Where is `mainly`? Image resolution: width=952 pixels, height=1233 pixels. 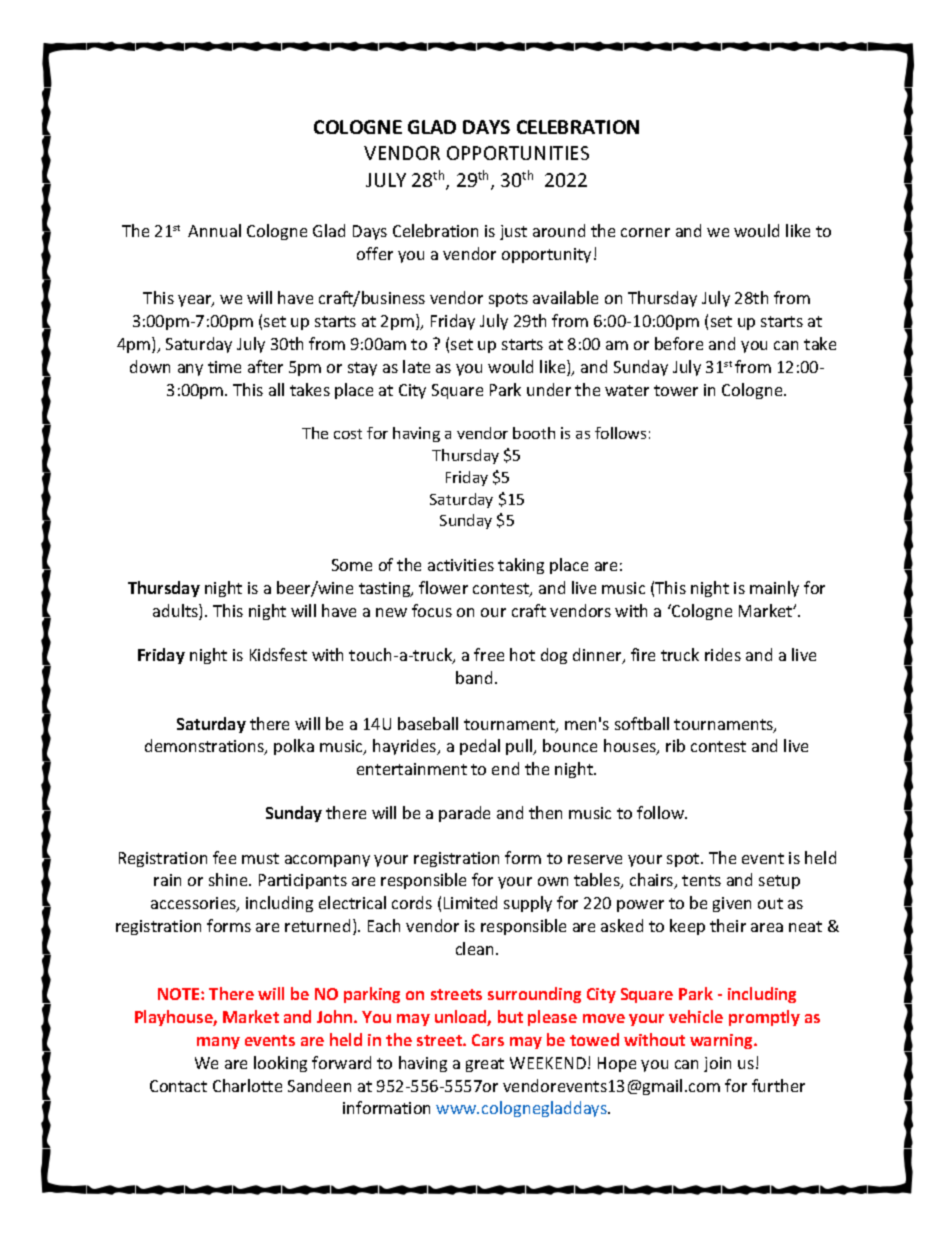
mainly is located at coordinates (774, 589).
